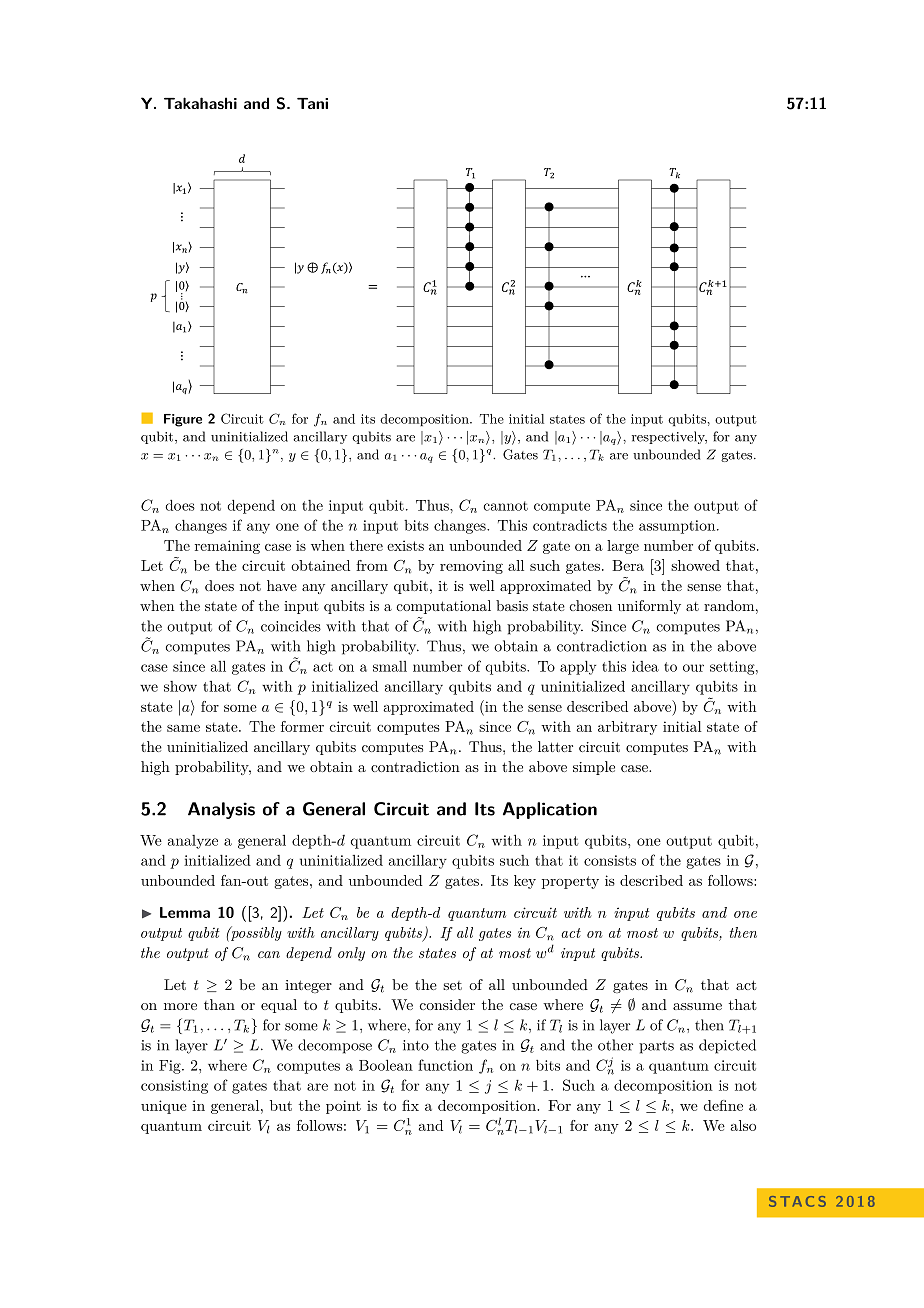  I want to click on cannot, so click(505, 506).
